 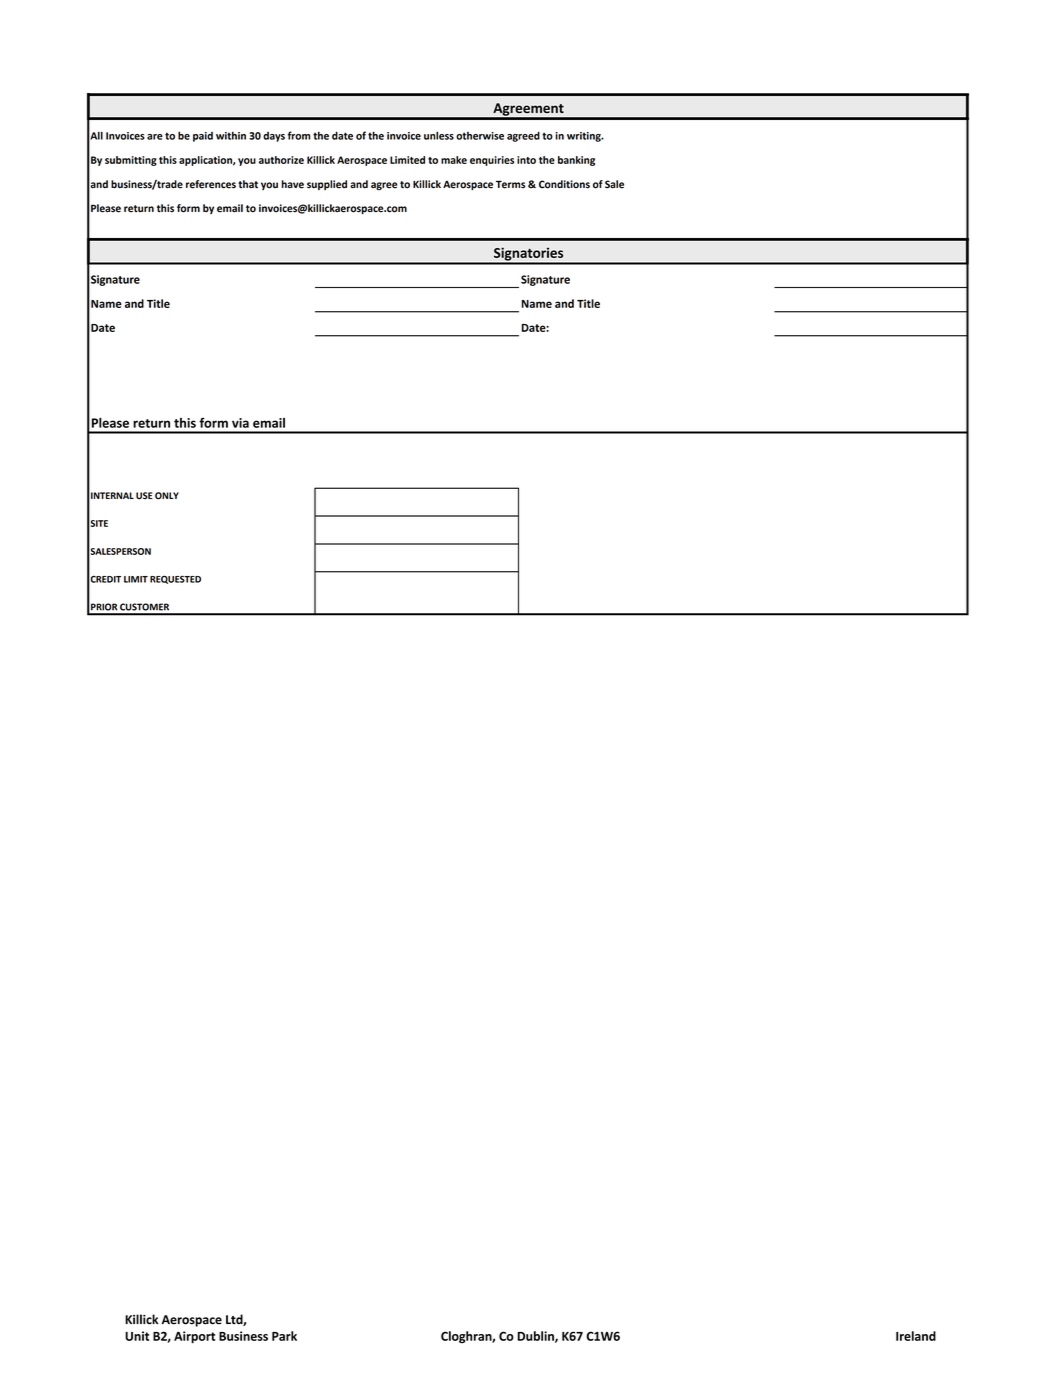 What do you see at coordinates (284, 1336) in the screenshot?
I see `Park` at bounding box center [284, 1336].
